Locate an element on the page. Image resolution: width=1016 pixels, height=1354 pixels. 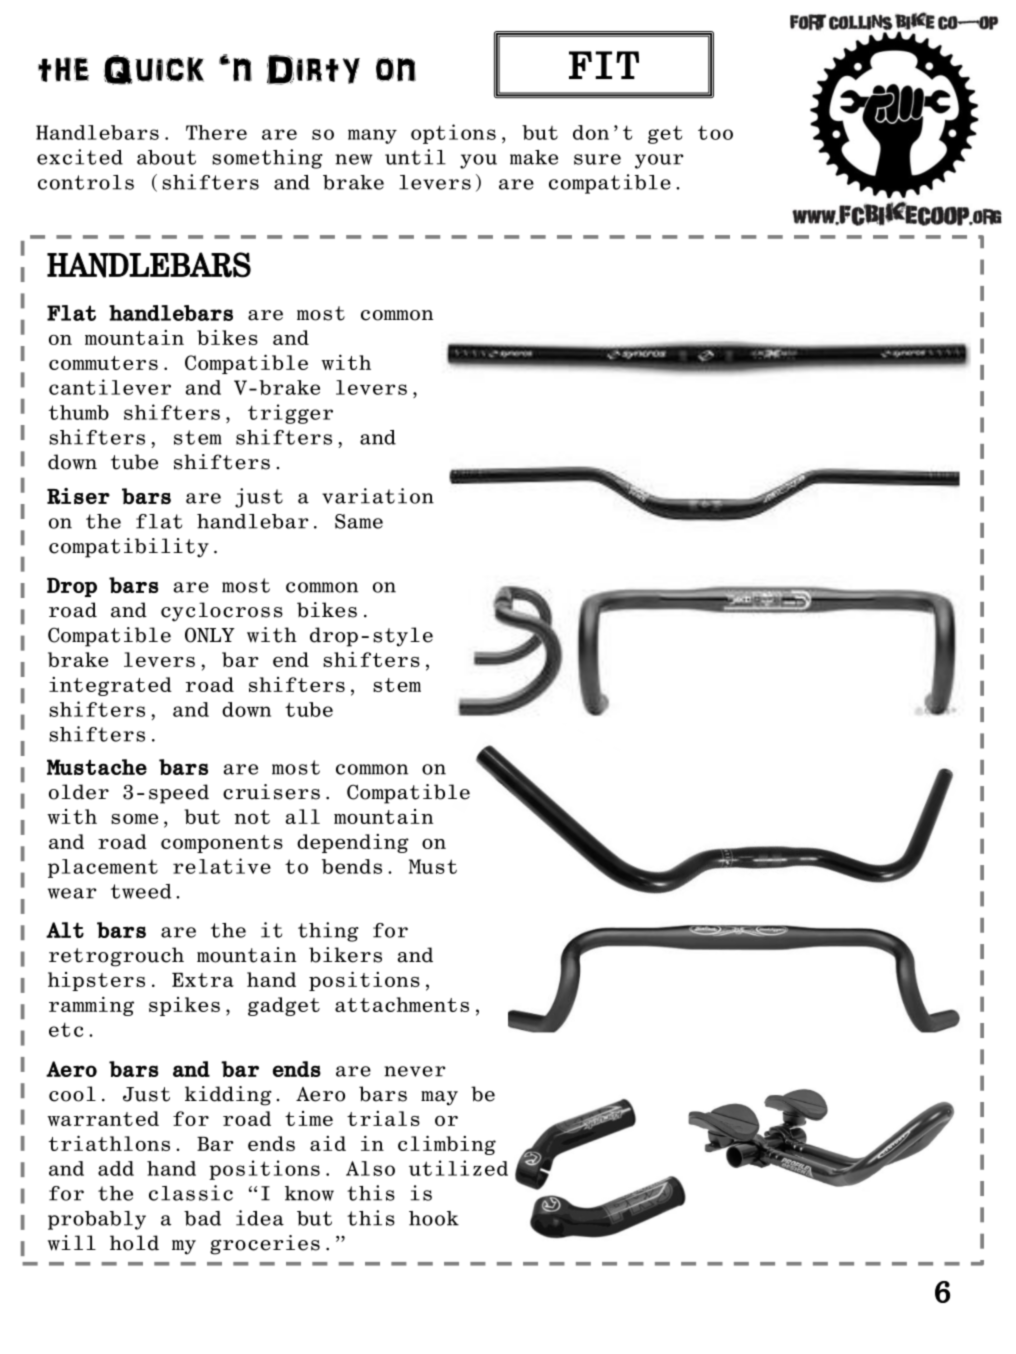
attachments is located at coordinates (402, 1004).
